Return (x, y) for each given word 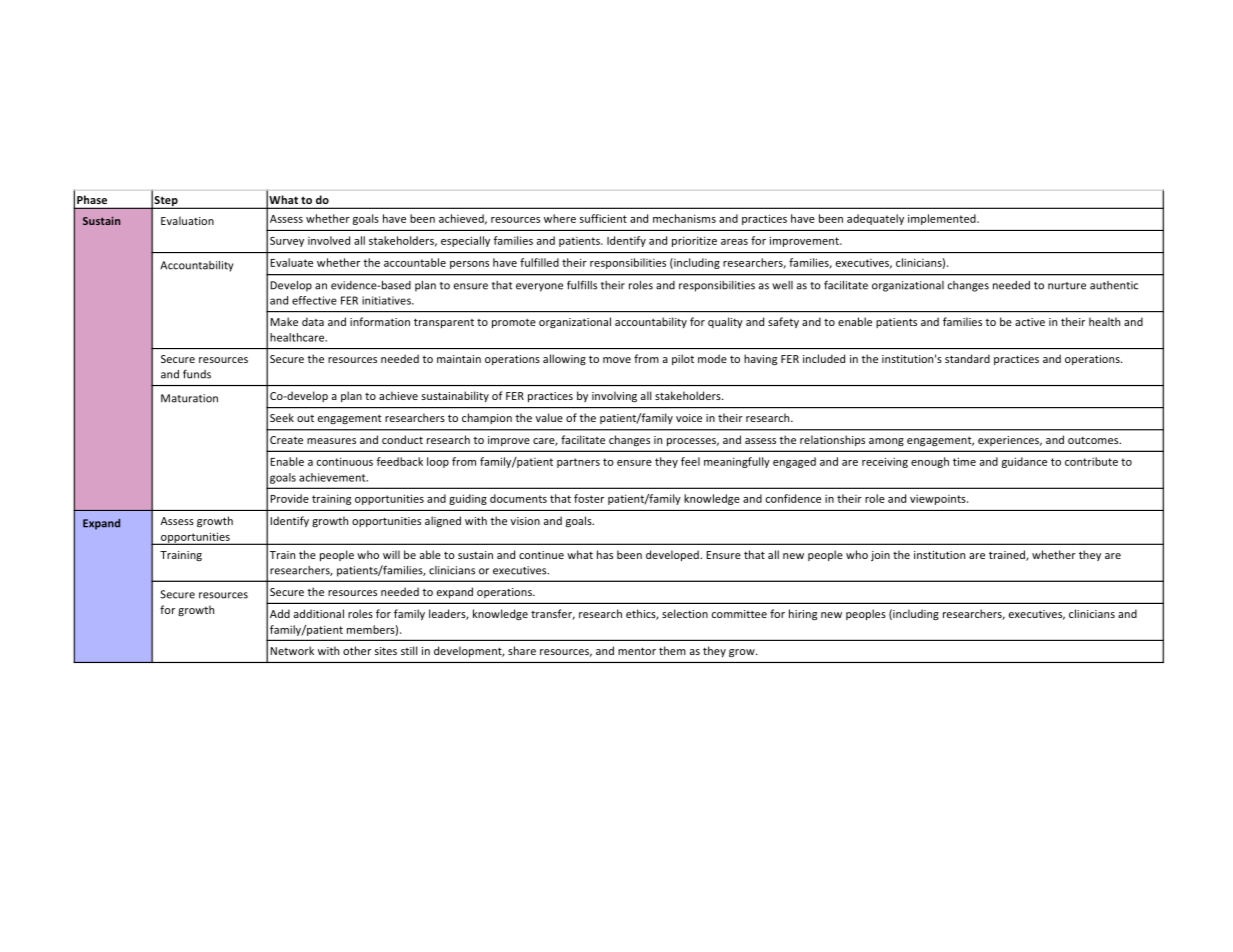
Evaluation (187, 220)
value (549, 417)
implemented (943, 219)
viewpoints (939, 500)
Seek (282, 417)
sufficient (603, 218)
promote (514, 323)
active (1030, 322)
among (886, 442)
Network (292, 650)
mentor (637, 651)
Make (284, 321)
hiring (803, 615)
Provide (289, 498)
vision (525, 521)
